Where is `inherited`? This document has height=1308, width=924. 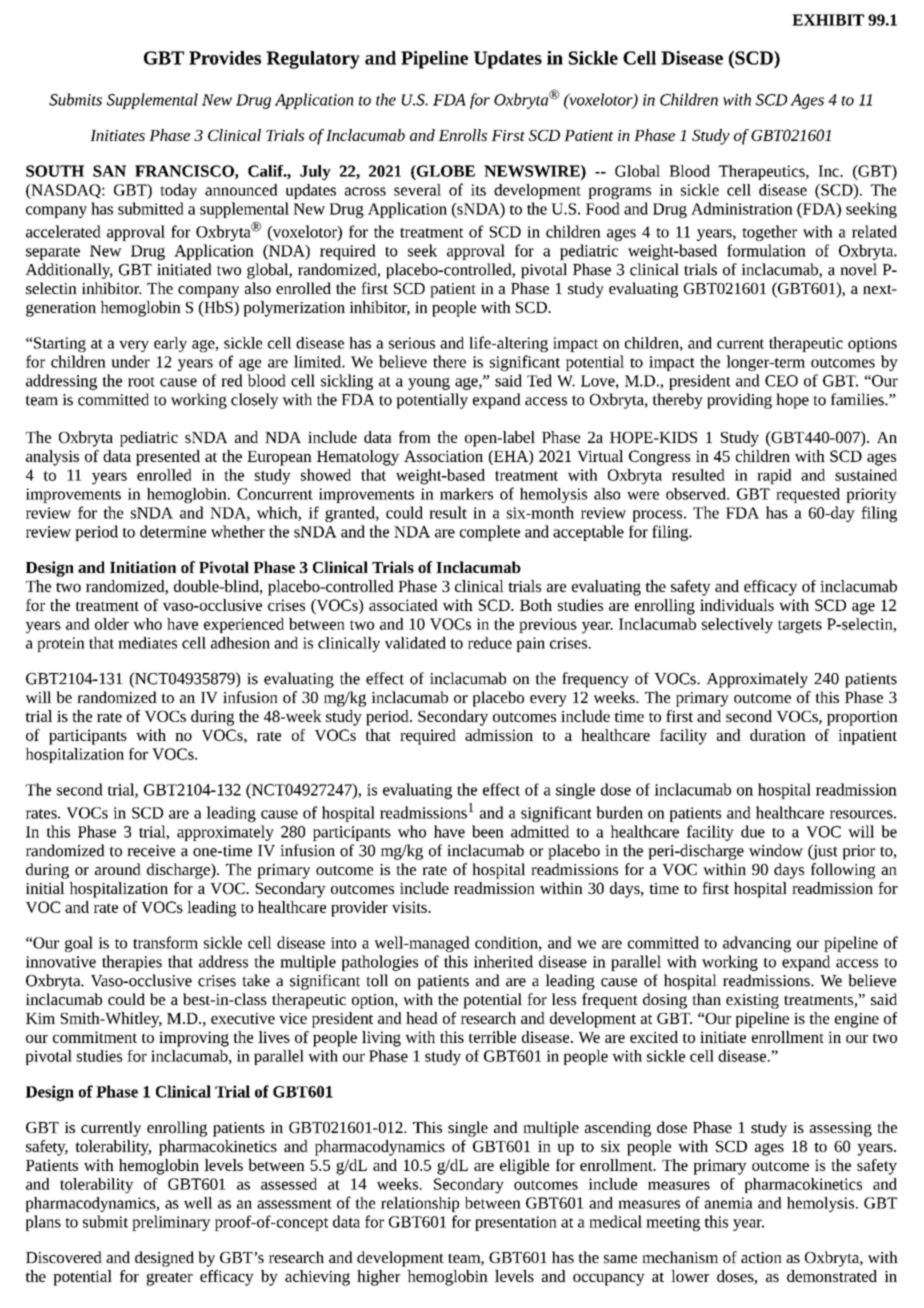
inherited is located at coordinates (503, 961).
